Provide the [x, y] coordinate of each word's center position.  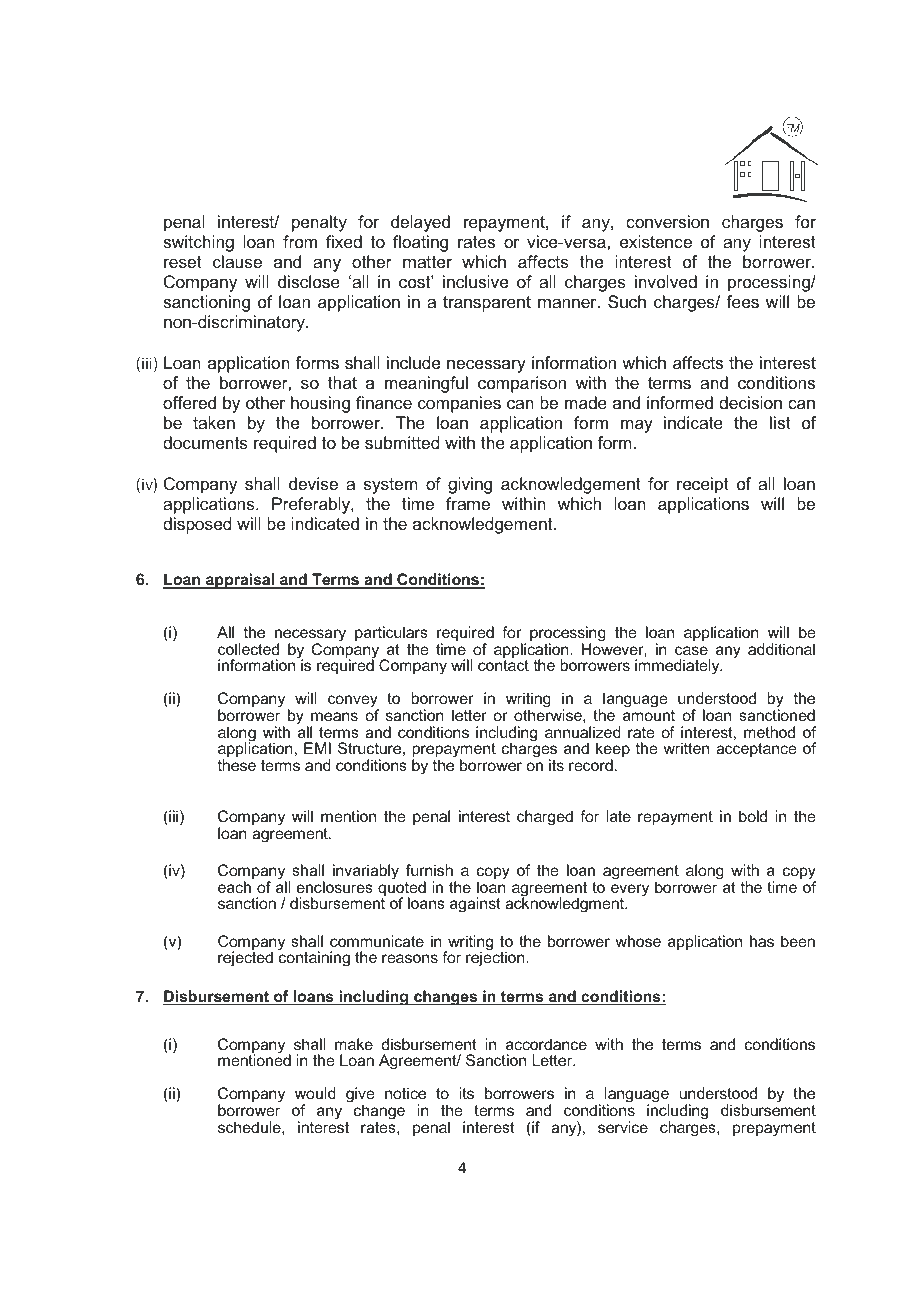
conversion [667, 221]
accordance [546, 1044]
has [762, 941]
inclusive [475, 281]
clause [237, 261]
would [315, 1093]
